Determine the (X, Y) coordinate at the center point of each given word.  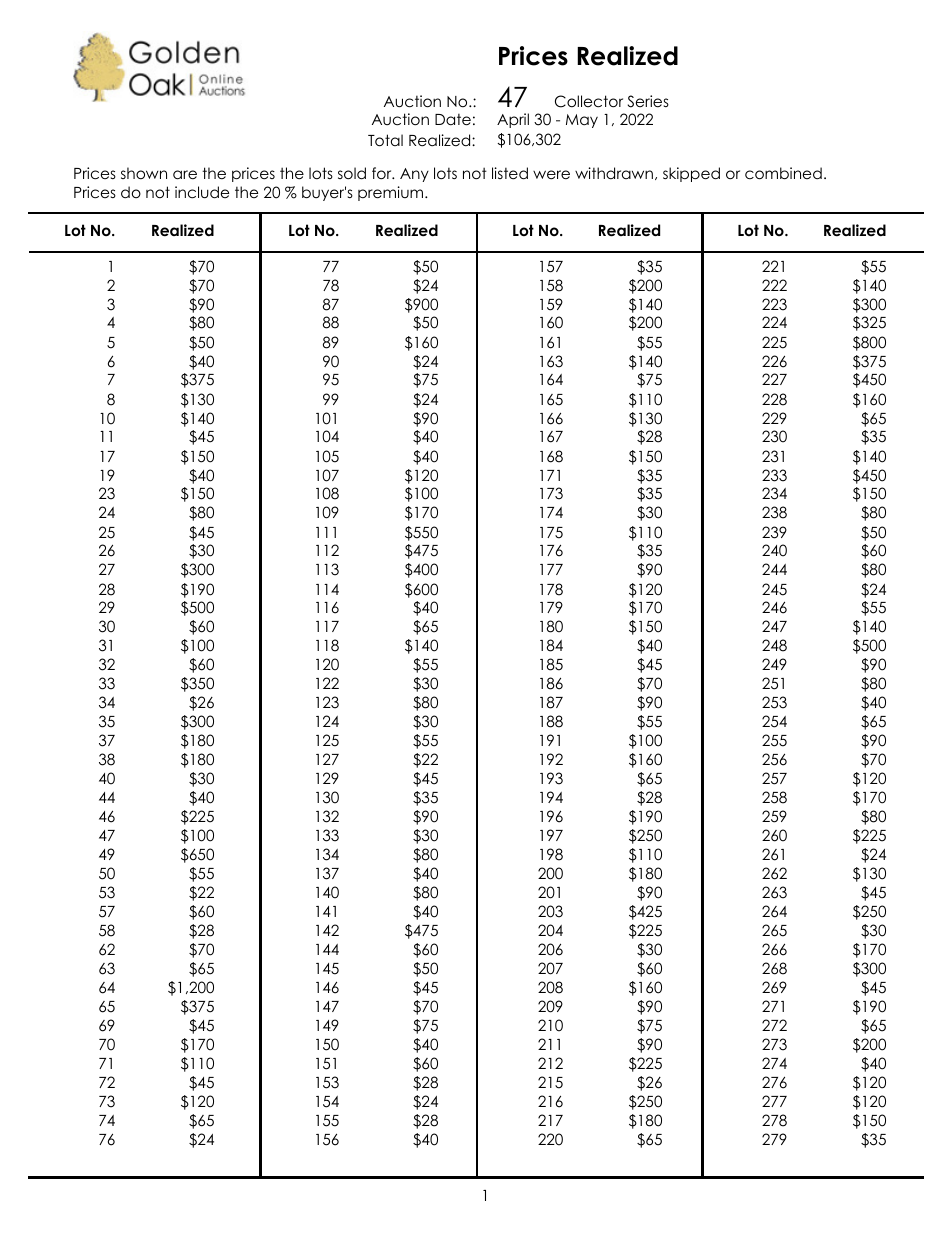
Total (385, 140)
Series (648, 101)
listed (510, 173)
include (202, 192)
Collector (589, 101)
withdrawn (614, 173)
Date (453, 119)
